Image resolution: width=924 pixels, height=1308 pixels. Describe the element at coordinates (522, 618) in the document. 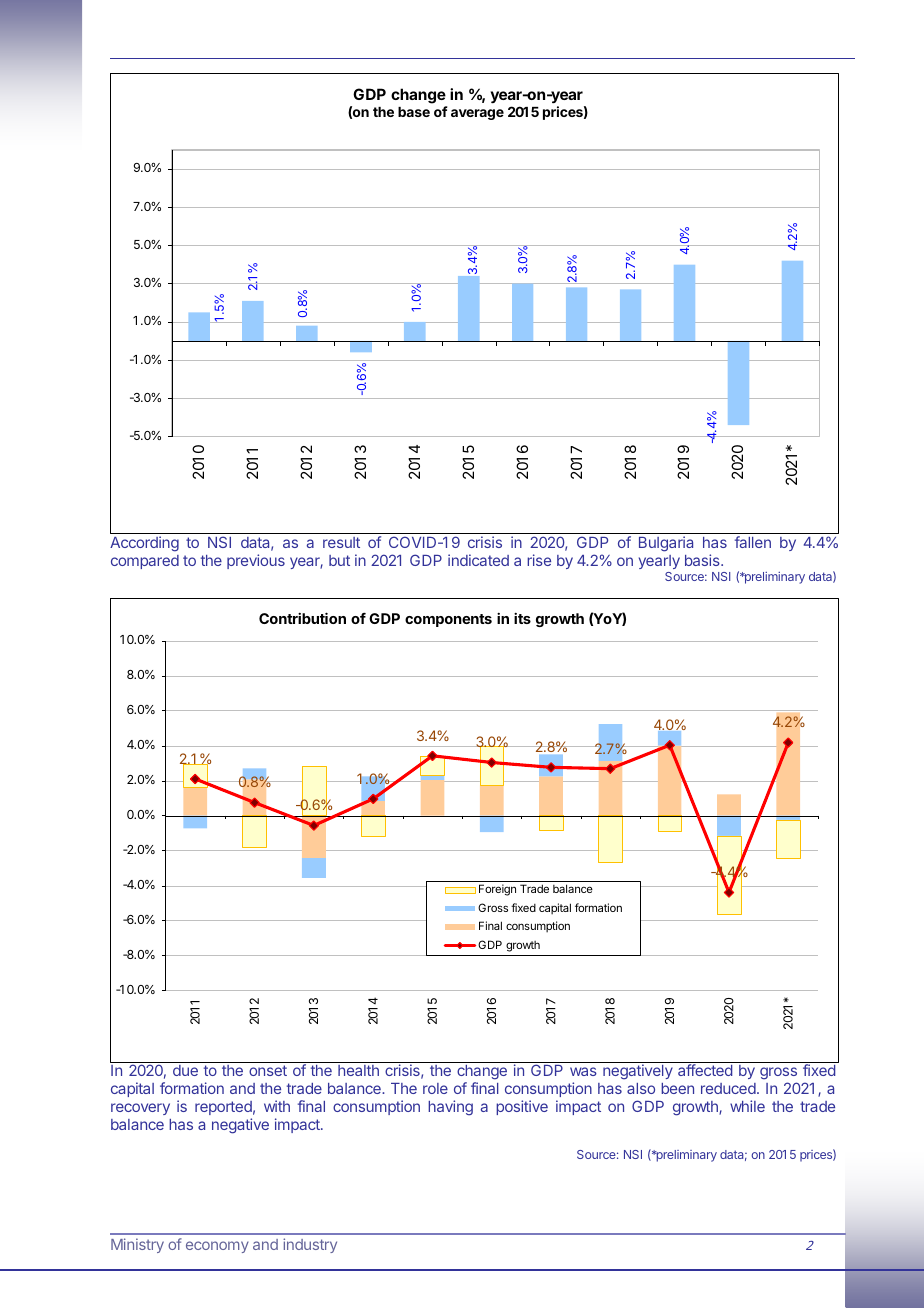

I see `its` at that location.
